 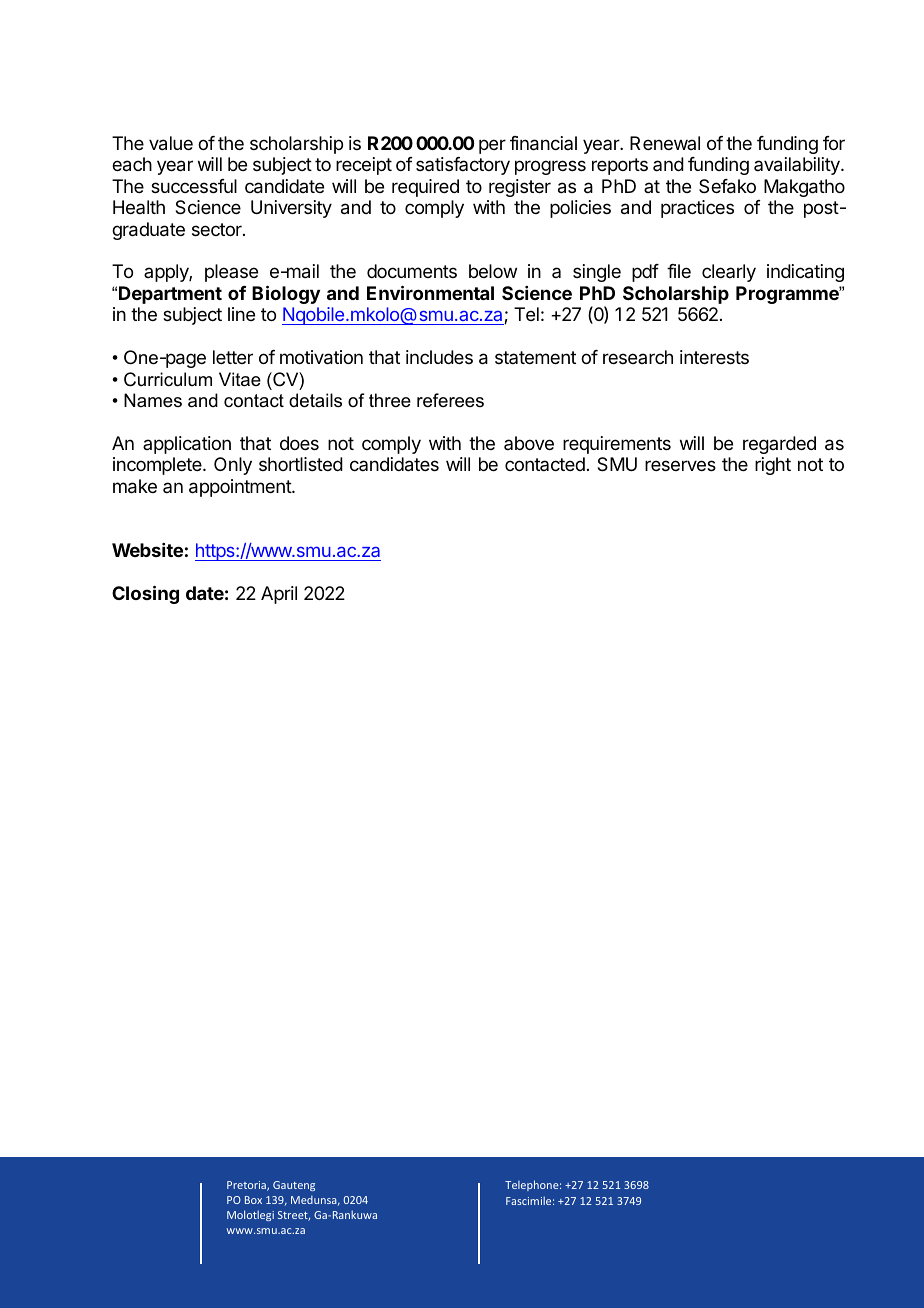 I want to click on April, so click(x=279, y=595).
